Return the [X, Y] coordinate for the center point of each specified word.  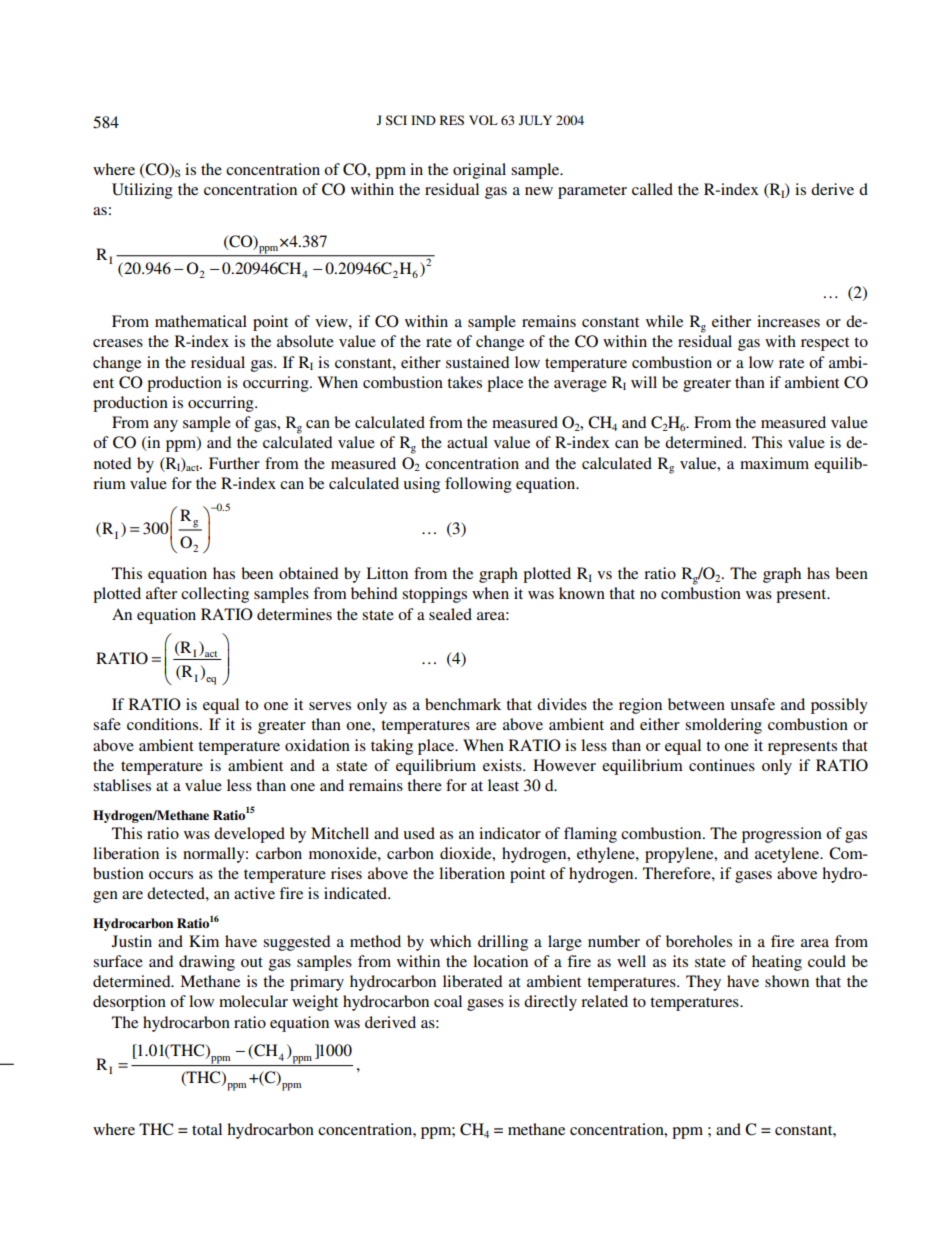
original [479, 171]
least [503, 785]
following [478, 485]
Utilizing [142, 191]
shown [787, 981]
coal [448, 1001]
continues [722, 765]
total [207, 1129]
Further [234, 463]
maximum [774, 463]
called [652, 189]
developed [249, 835]
